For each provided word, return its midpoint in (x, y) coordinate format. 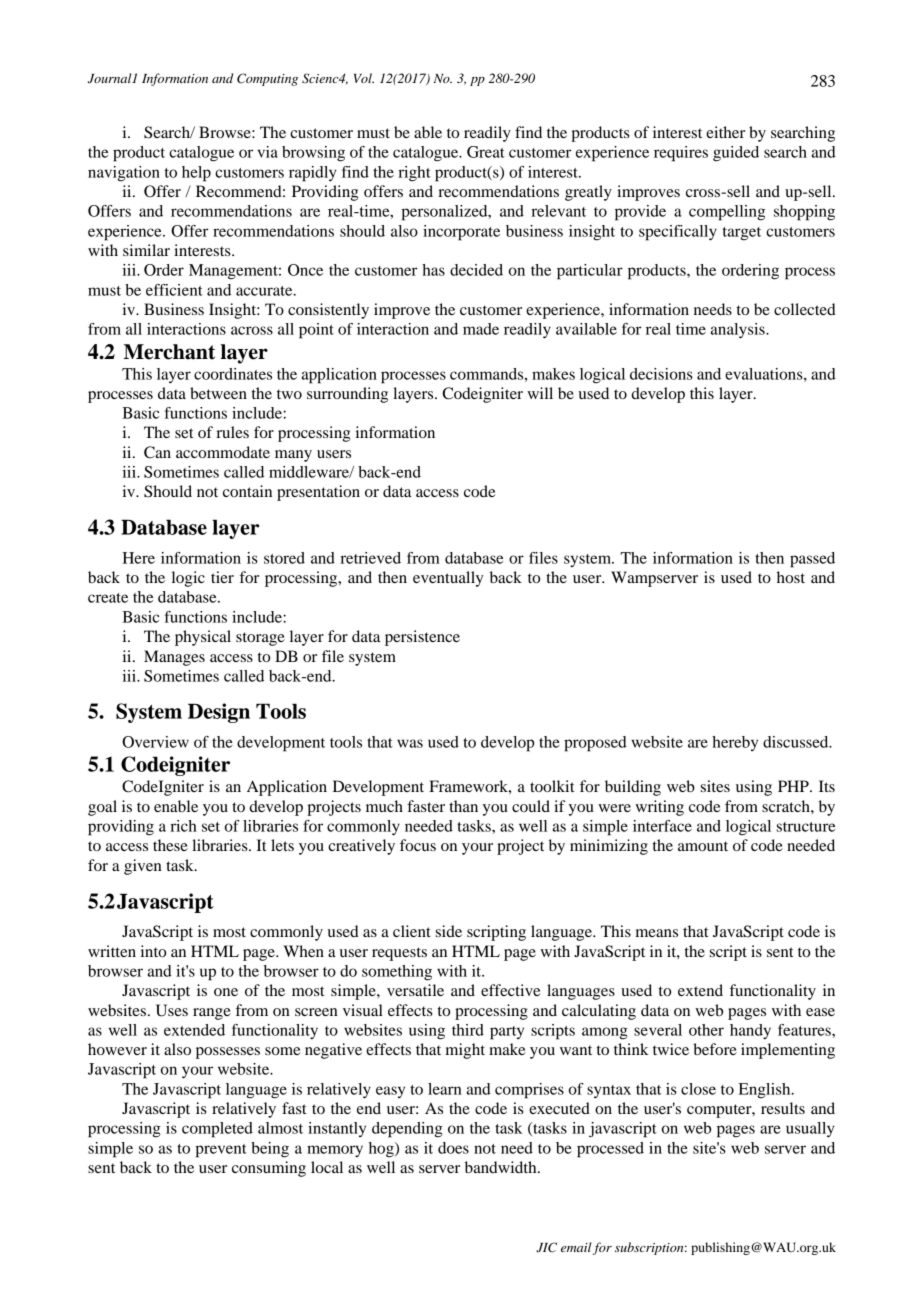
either (725, 132)
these (170, 845)
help (196, 174)
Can (157, 452)
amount (703, 846)
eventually (448, 579)
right (414, 174)
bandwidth (502, 1167)
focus (418, 845)
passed (812, 560)
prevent (221, 1151)
